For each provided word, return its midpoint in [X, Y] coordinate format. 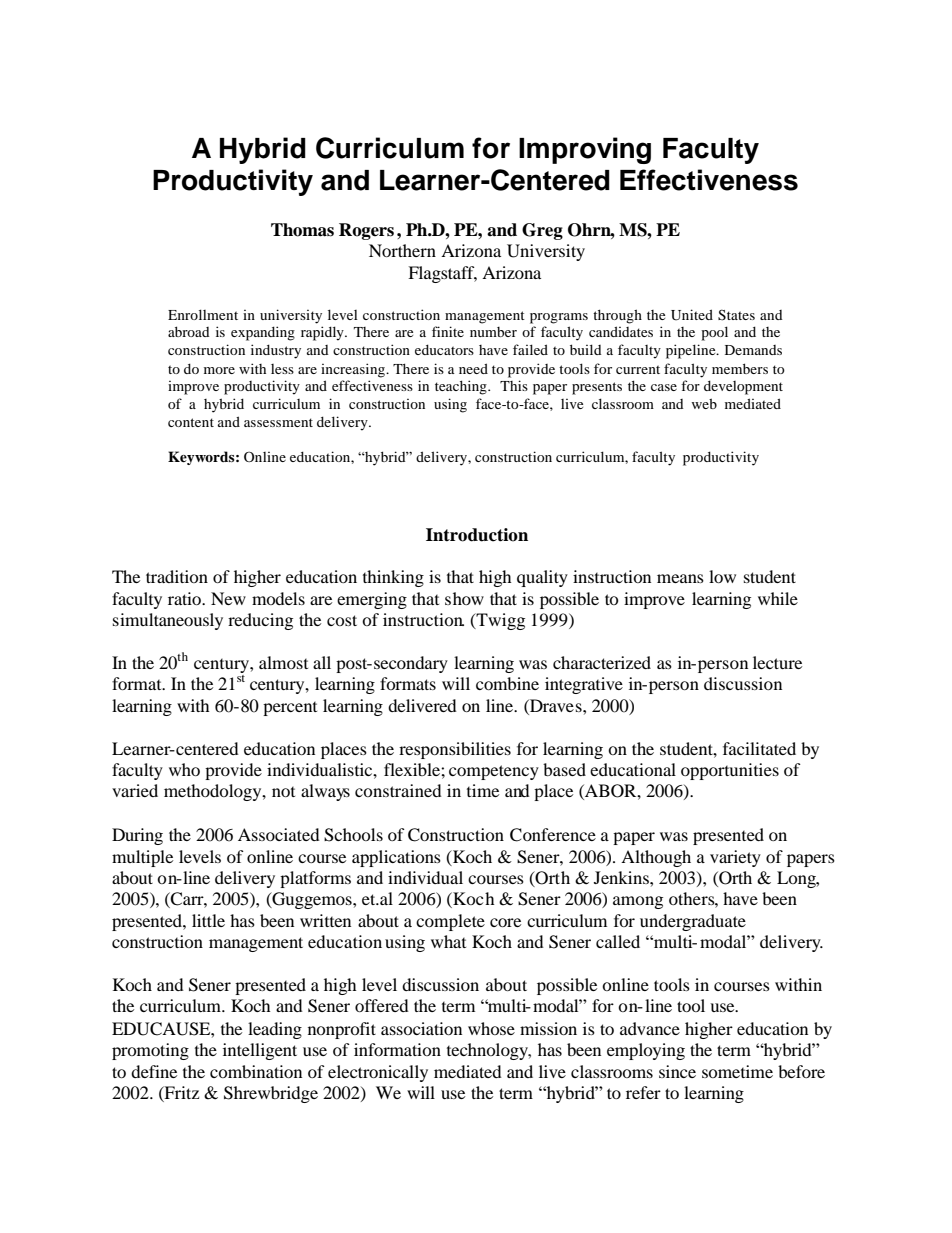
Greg [542, 231]
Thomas [302, 230]
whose [491, 1028]
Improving [585, 150]
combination [256, 1071]
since [677, 1071]
